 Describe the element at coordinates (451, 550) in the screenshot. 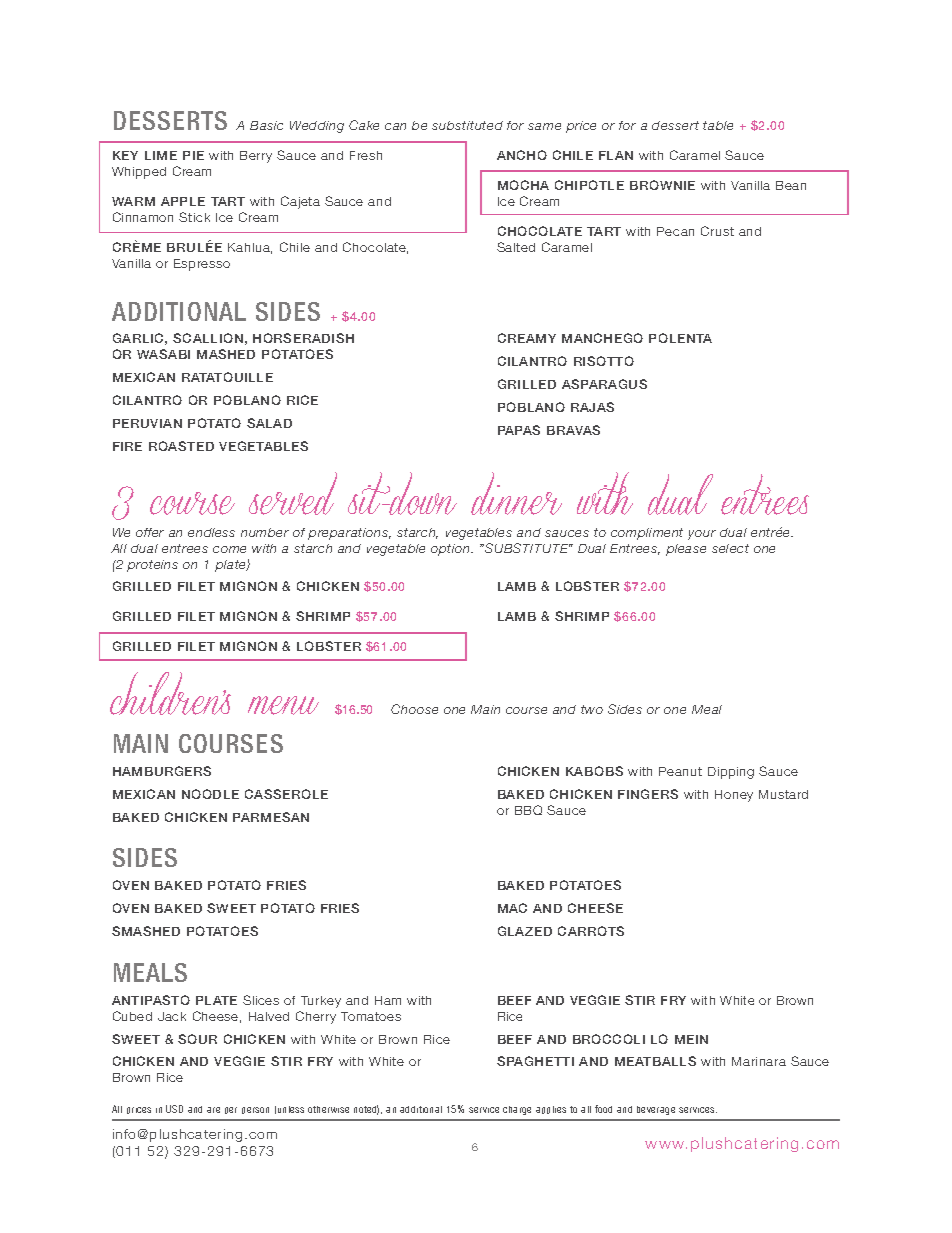

I see `option` at that location.
